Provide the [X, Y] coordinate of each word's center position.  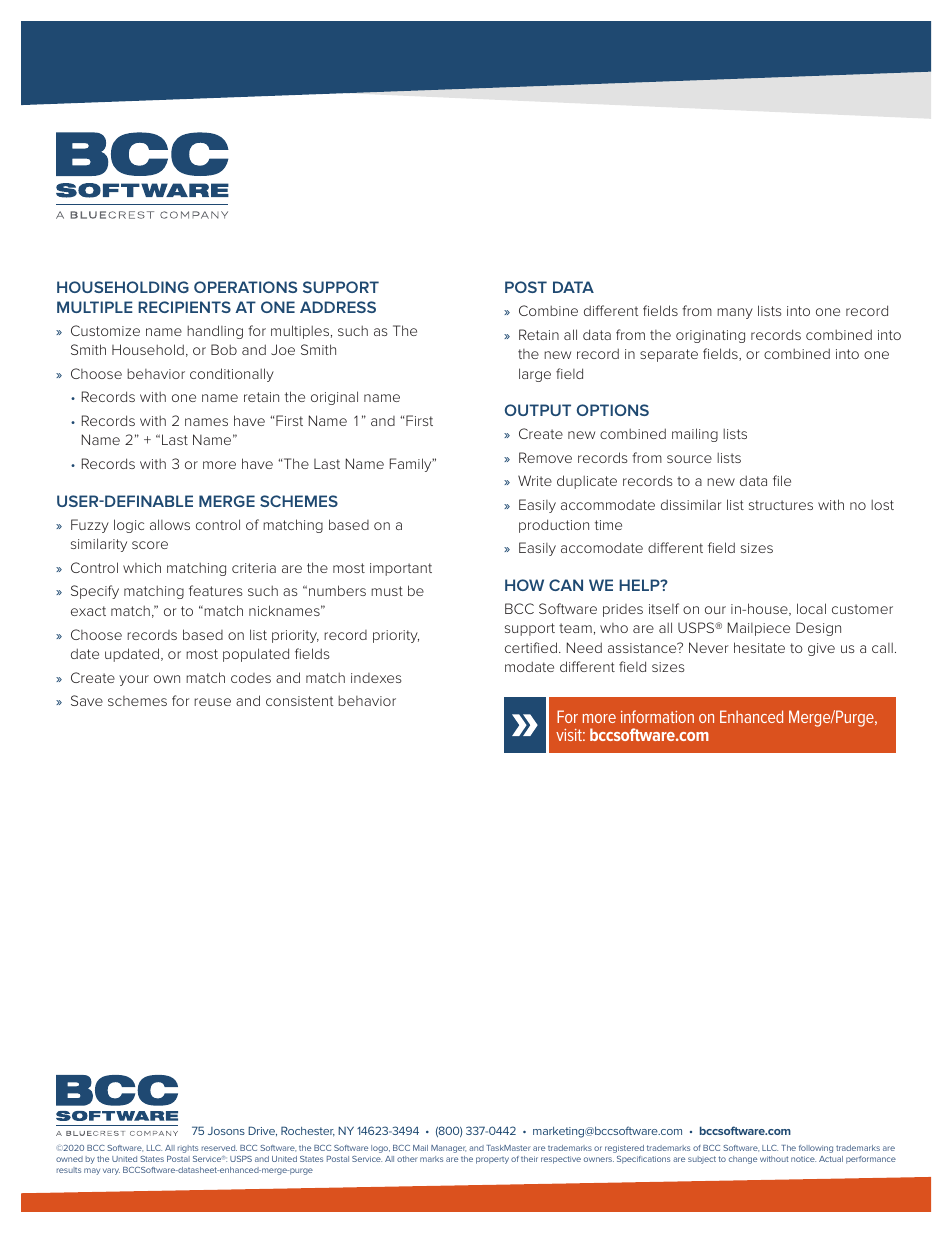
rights [188, 1149]
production [554, 526]
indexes [376, 678]
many [735, 313]
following [816, 1149]
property [492, 1160]
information [657, 716]
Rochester [308, 1131]
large [535, 375]
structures [781, 505]
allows [170, 524]
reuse [212, 702]
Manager [448, 1149]
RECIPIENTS [184, 307]
